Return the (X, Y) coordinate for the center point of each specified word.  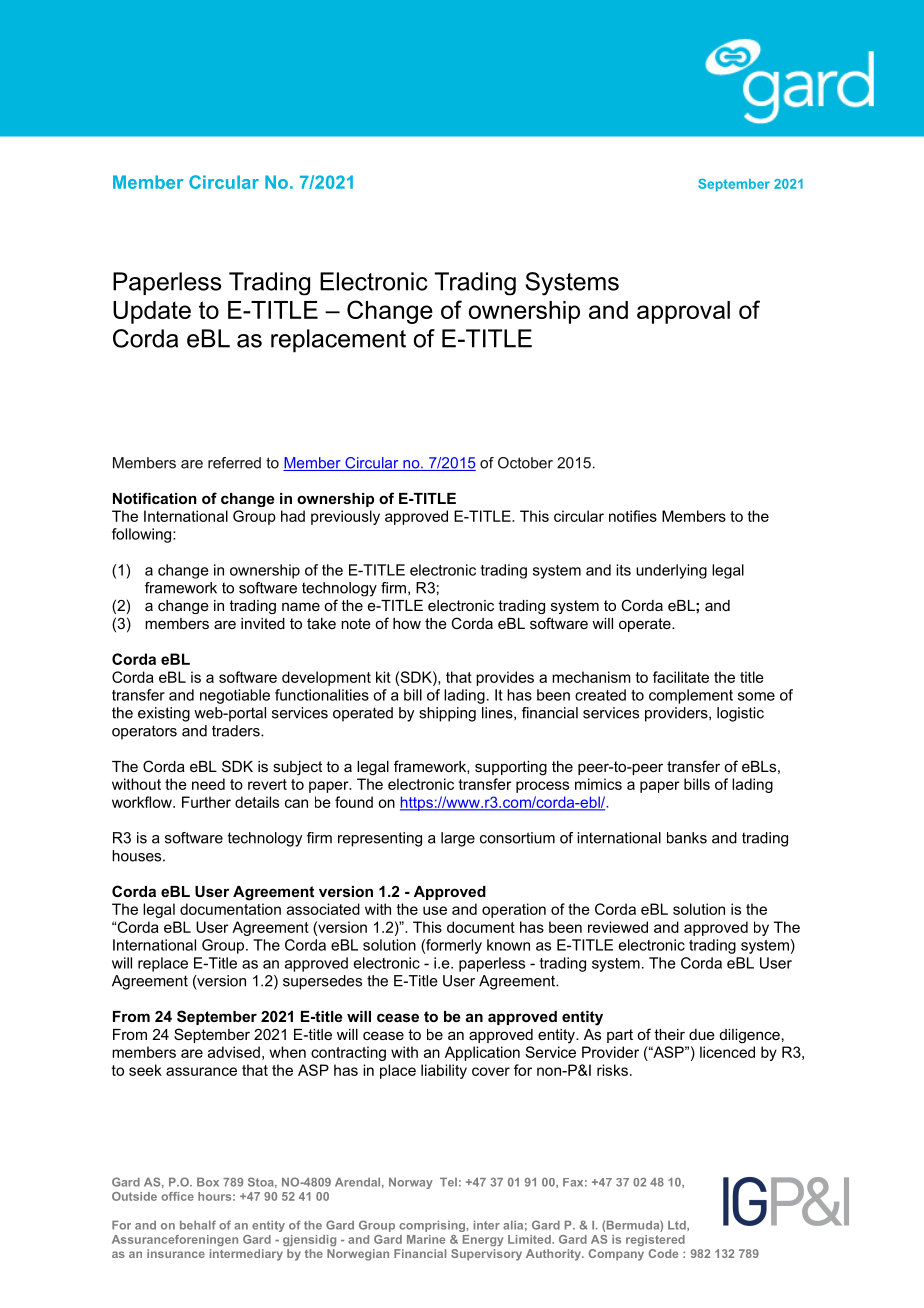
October (525, 463)
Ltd (678, 1225)
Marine (426, 1239)
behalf (198, 1225)
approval (683, 312)
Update (152, 312)
